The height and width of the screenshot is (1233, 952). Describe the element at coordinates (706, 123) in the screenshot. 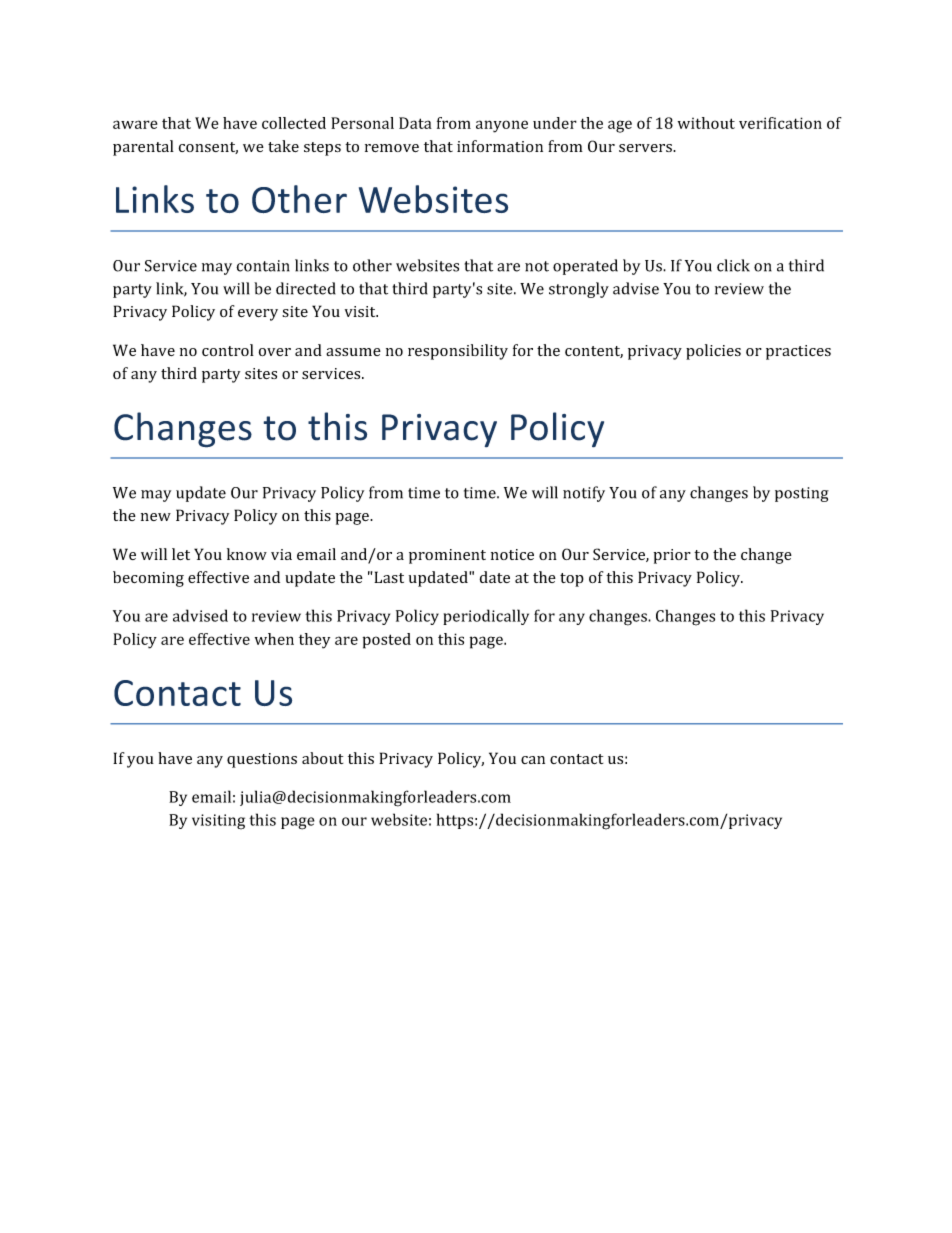

I see `without` at that location.
